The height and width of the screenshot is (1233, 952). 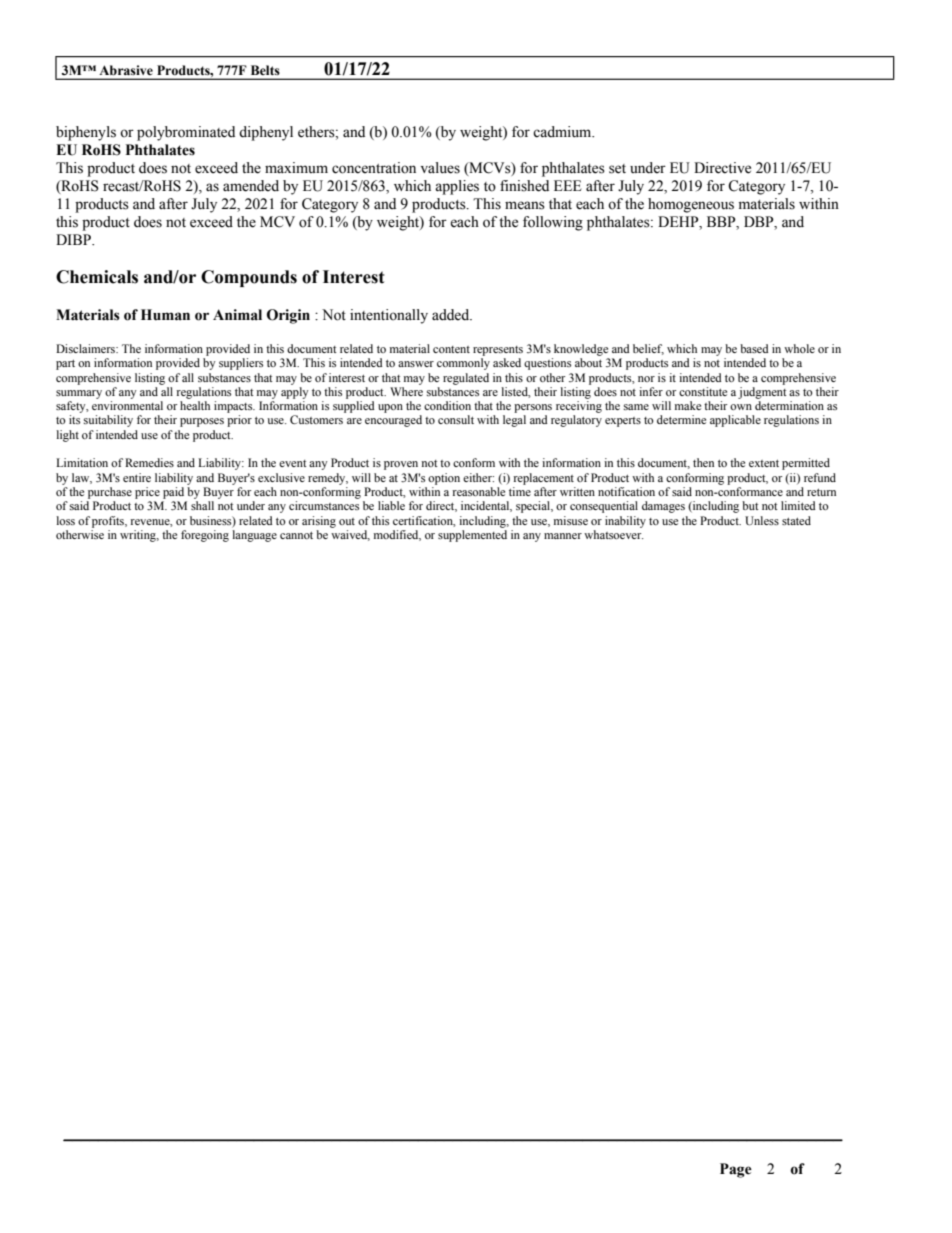 I want to click on Unless, so click(x=762, y=521).
